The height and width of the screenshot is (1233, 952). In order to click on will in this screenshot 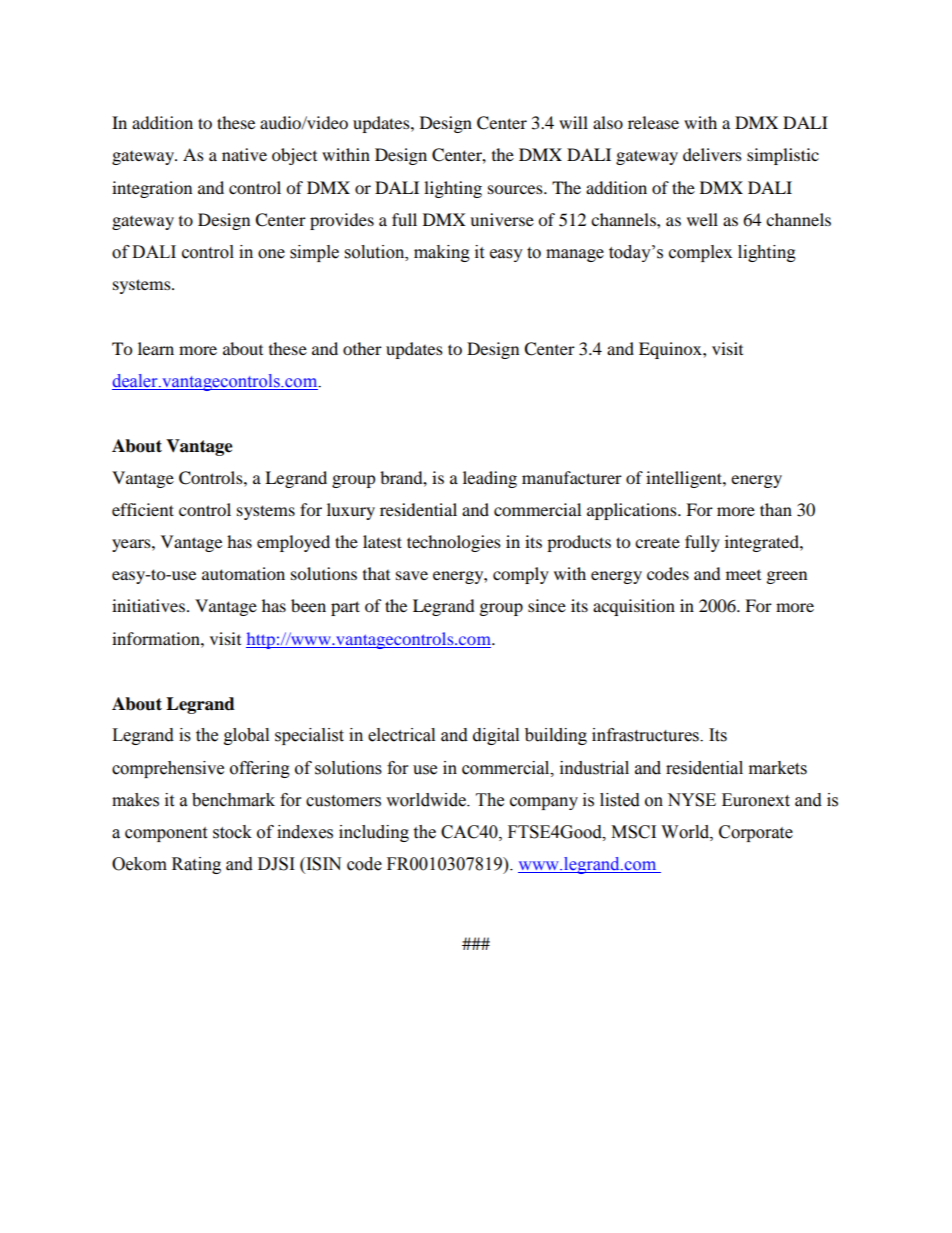, I will do `click(573, 122)`.
